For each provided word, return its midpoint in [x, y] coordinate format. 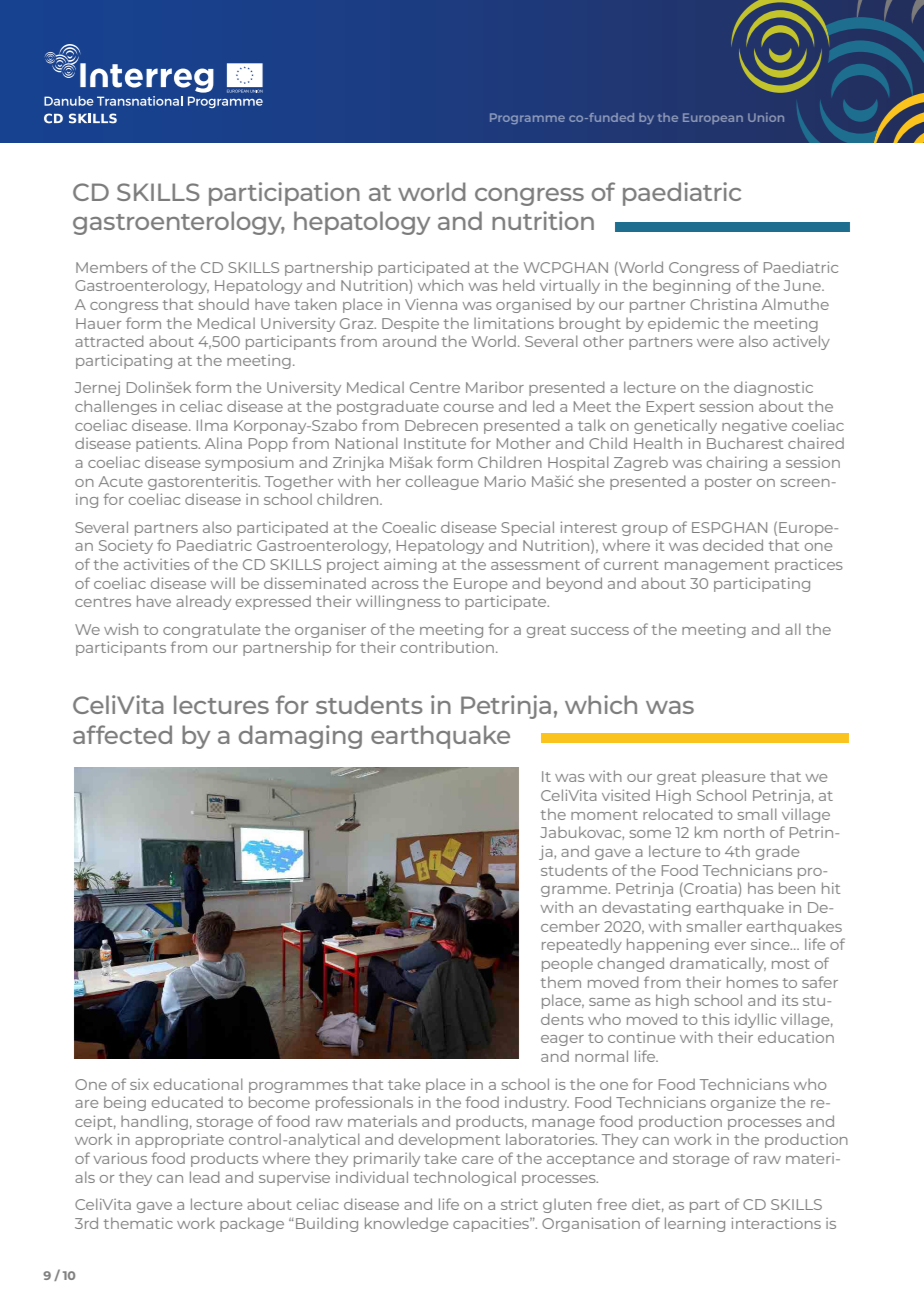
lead [205, 1177]
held [519, 285]
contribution [447, 647]
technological [465, 1178]
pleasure [733, 777]
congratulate [211, 630]
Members [112, 267]
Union [766, 117]
